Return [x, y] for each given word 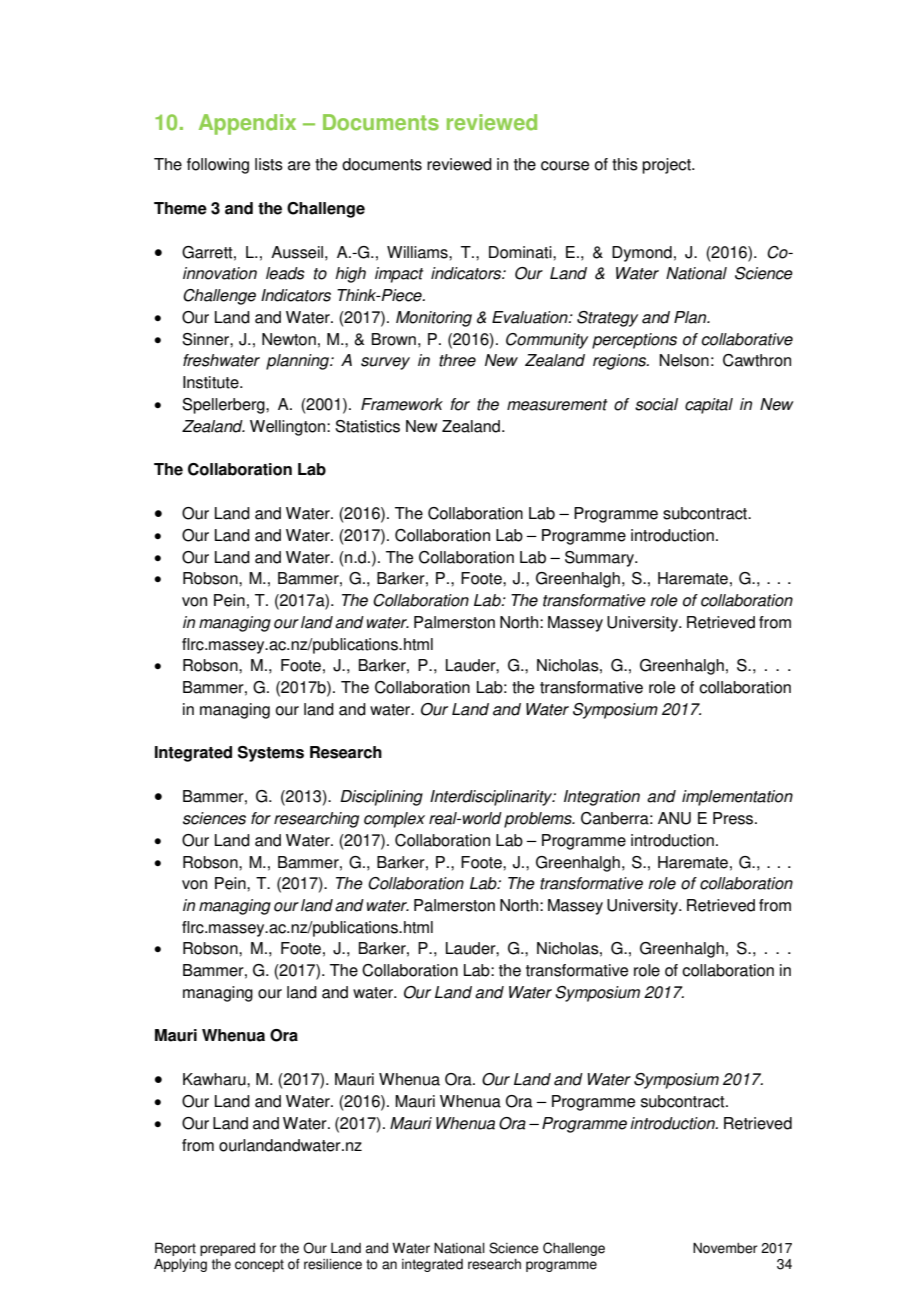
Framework [402, 404]
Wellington [289, 428]
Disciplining [381, 798]
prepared [227, 1249]
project [667, 166]
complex [394, 820]
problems [539, 820]
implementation [737, 798]
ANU [674, 818]
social [656, 404]
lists [269, 164]
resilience [333, 1264]
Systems [271, 754]
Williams [418, 252]
